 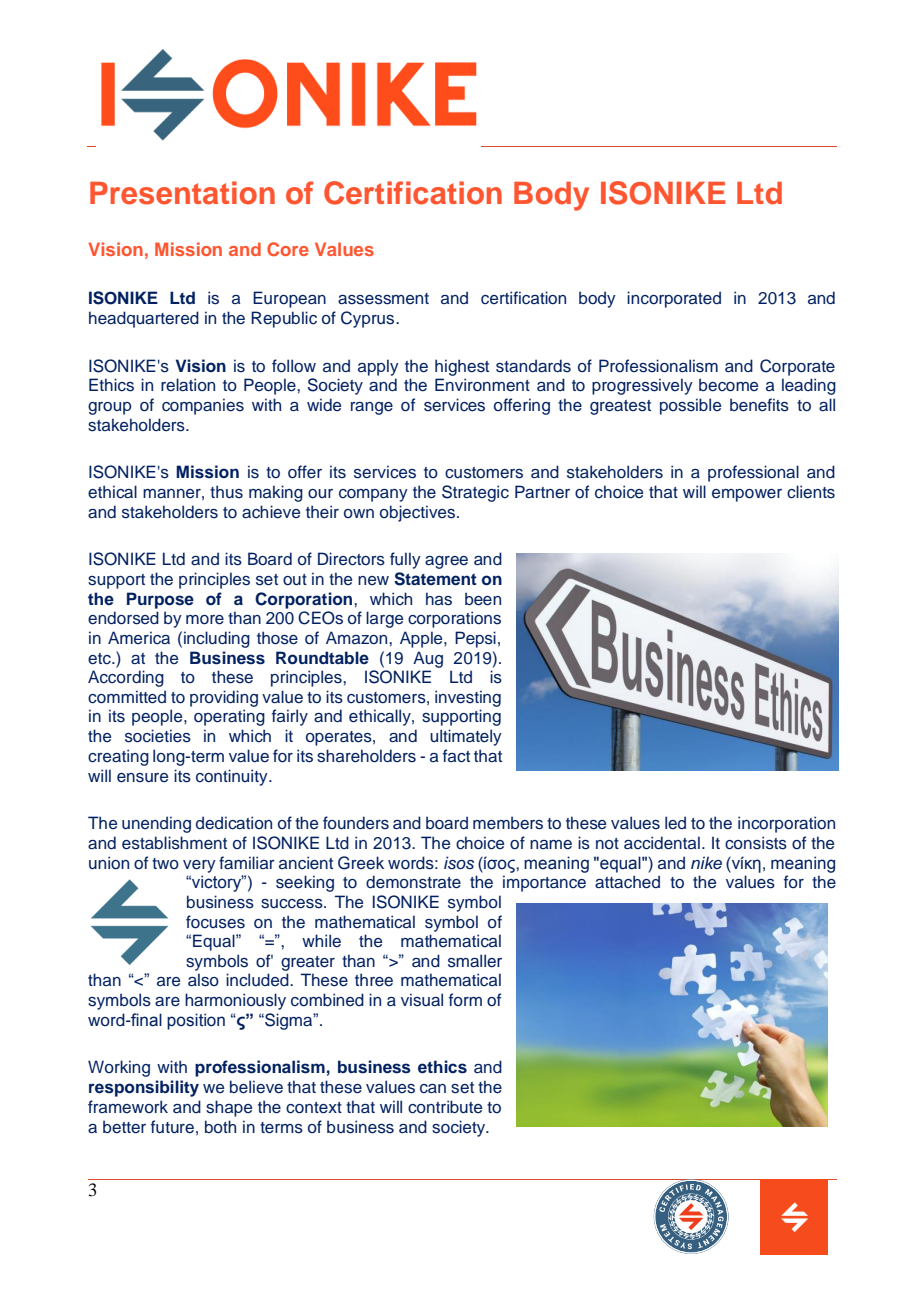 What do you see at coordinates (747, 495) in the document?
I see `empower` at bounding box center [747, 495].
